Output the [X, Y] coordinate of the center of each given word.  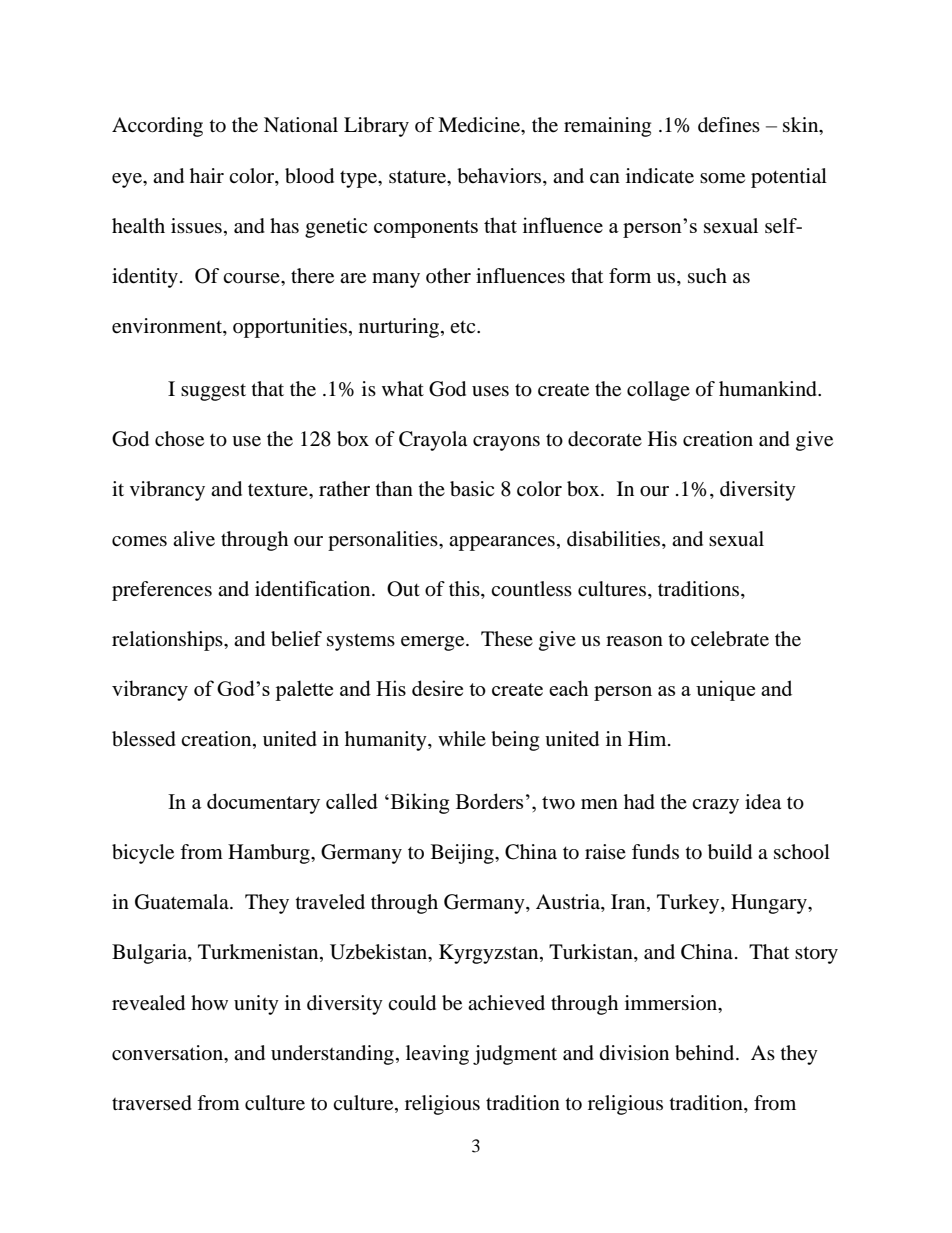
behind [706, 1053]
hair [207, 176]
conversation [168, 1053]
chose [179, 439]
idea [763, 802]
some [722, 178]
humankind [769, 389]
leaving [437, 1055]
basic [472, 489]
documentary [263, 803]
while [462, 738]
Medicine [480, 126]
